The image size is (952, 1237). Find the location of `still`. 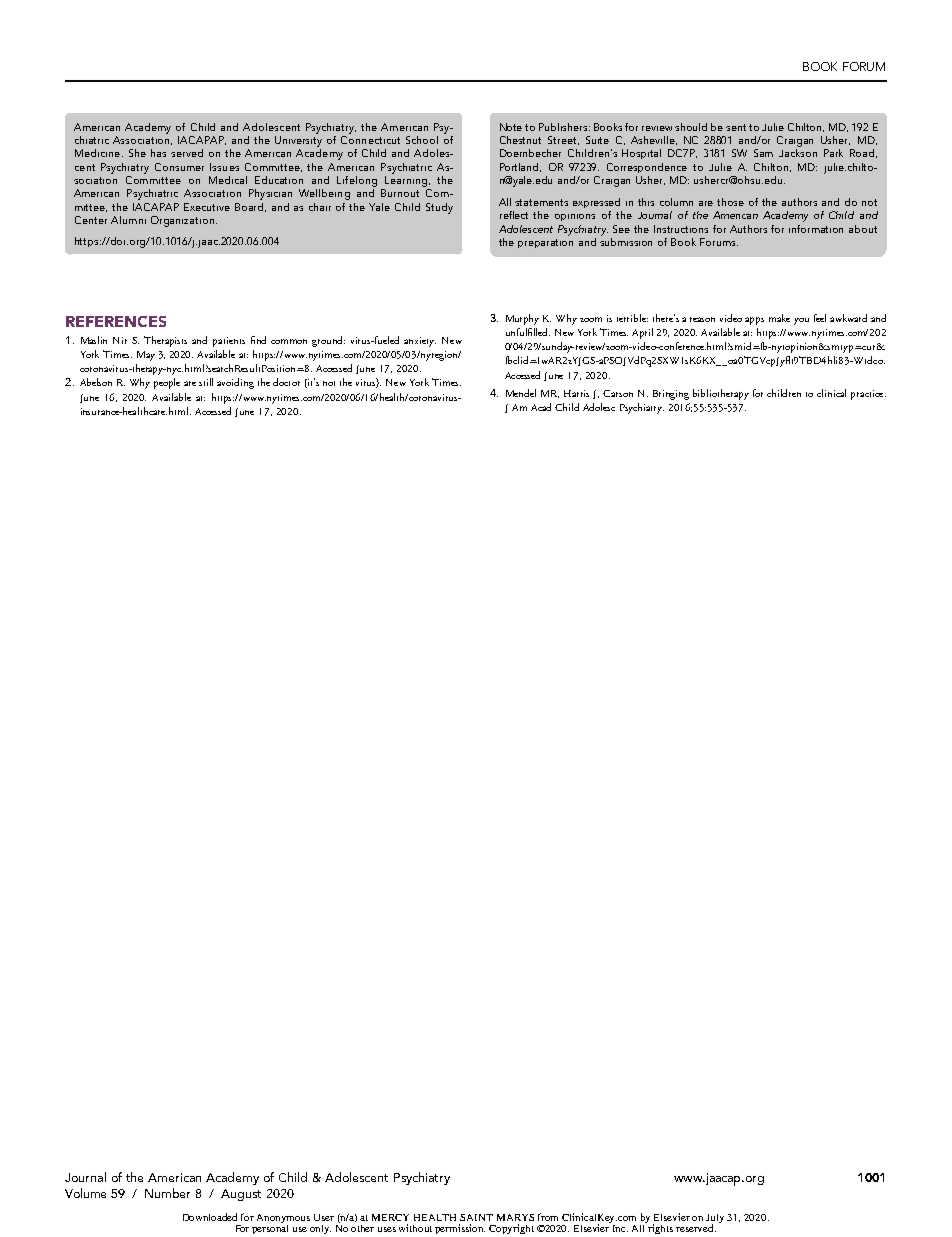

still is located at coordinates (206, 382).
